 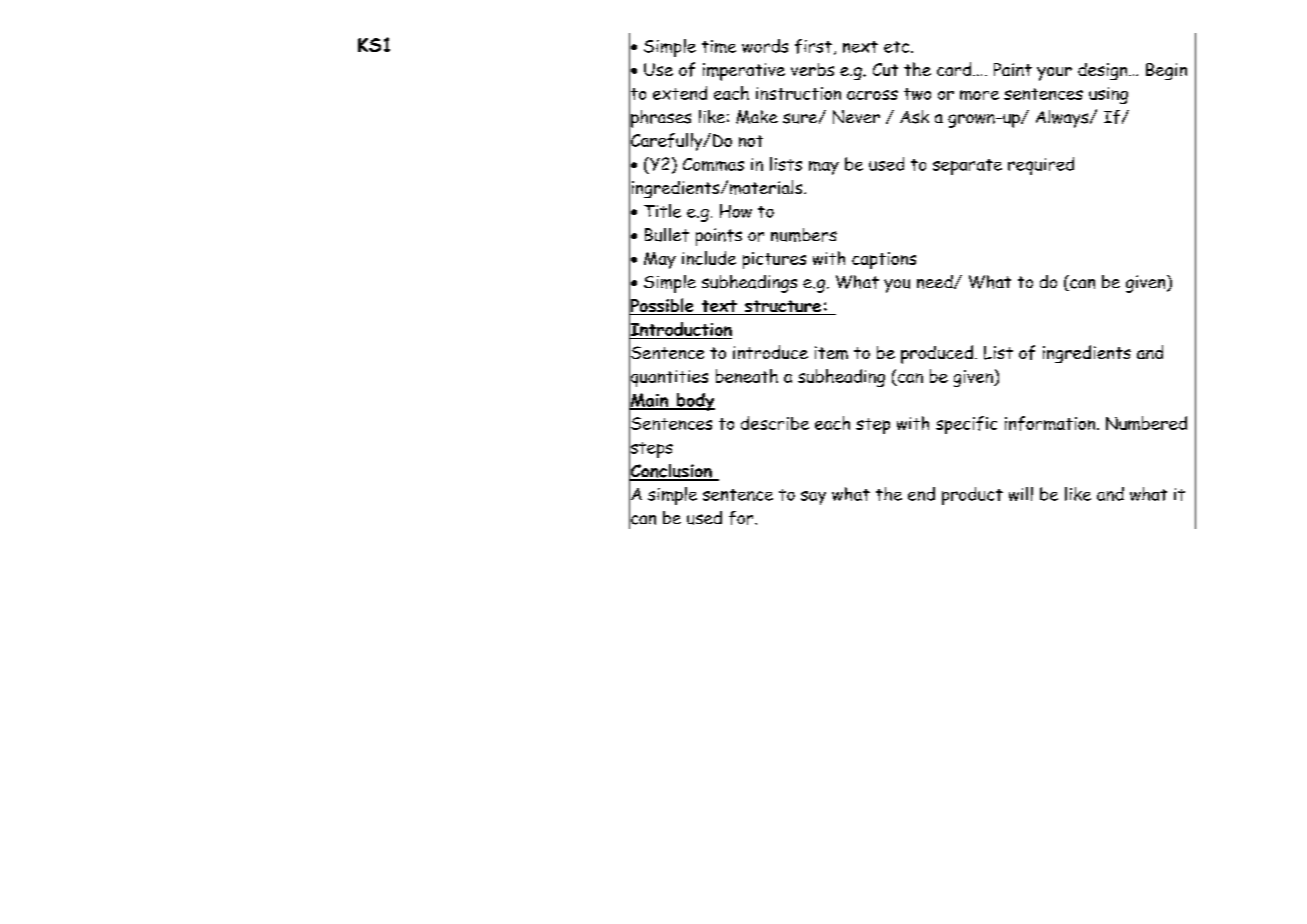 What do you see at coordinates (1021, 494) in the screenshot?
I see `will` at bounding box center [1021, 494].
